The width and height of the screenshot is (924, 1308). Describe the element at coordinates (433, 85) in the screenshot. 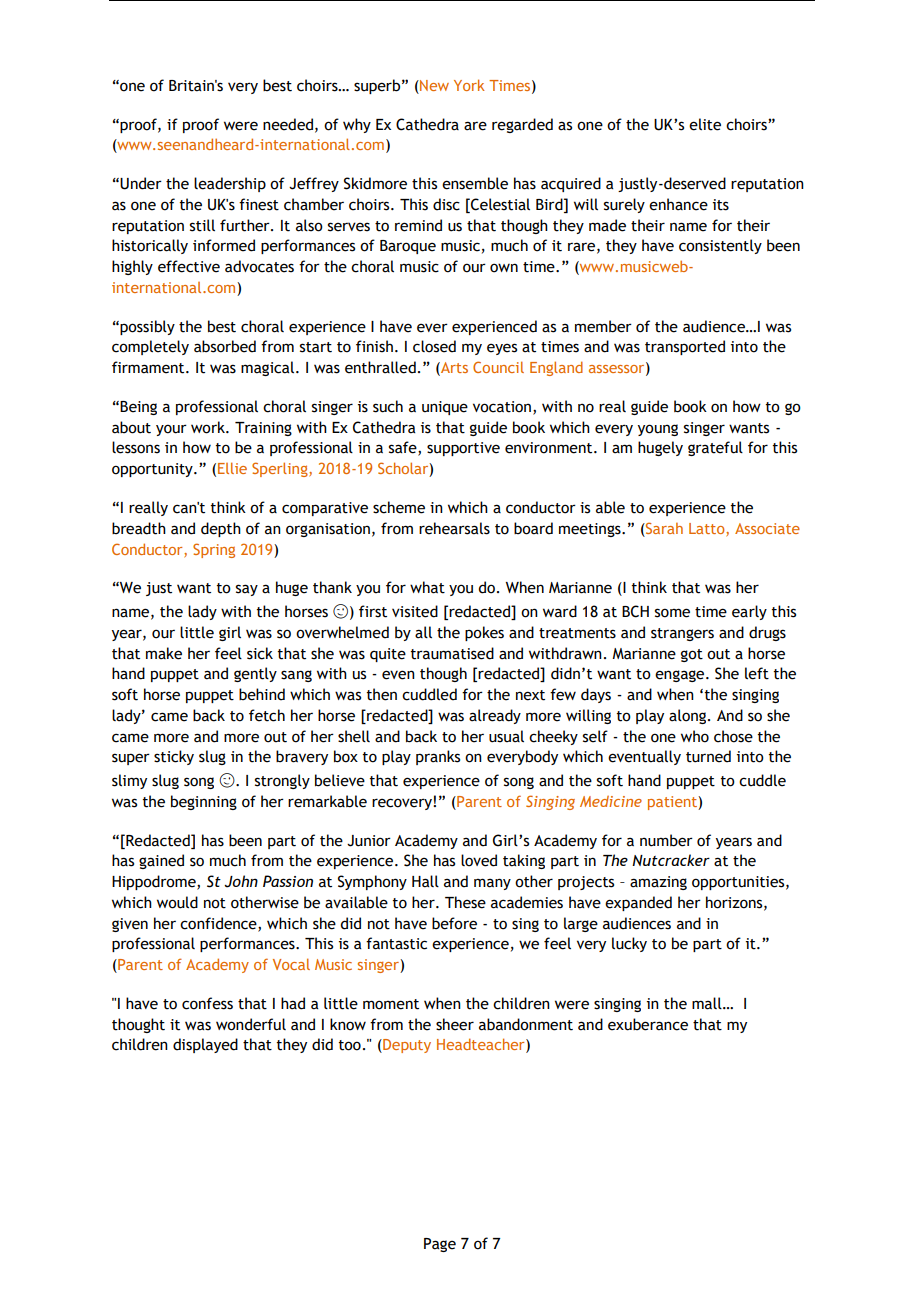

I see `New` at that location.
